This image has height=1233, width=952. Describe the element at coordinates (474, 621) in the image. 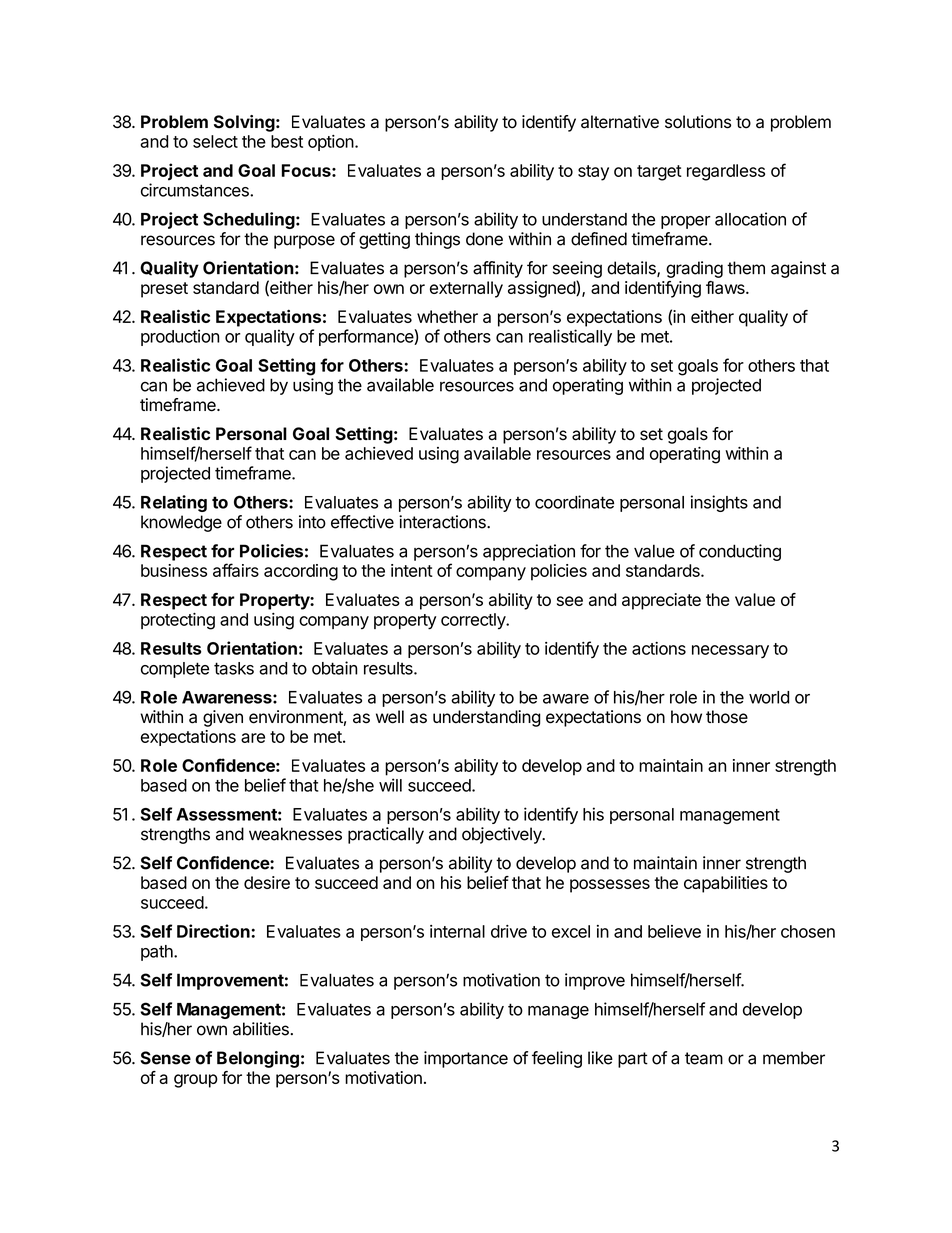

I see `correctly` at that location.
